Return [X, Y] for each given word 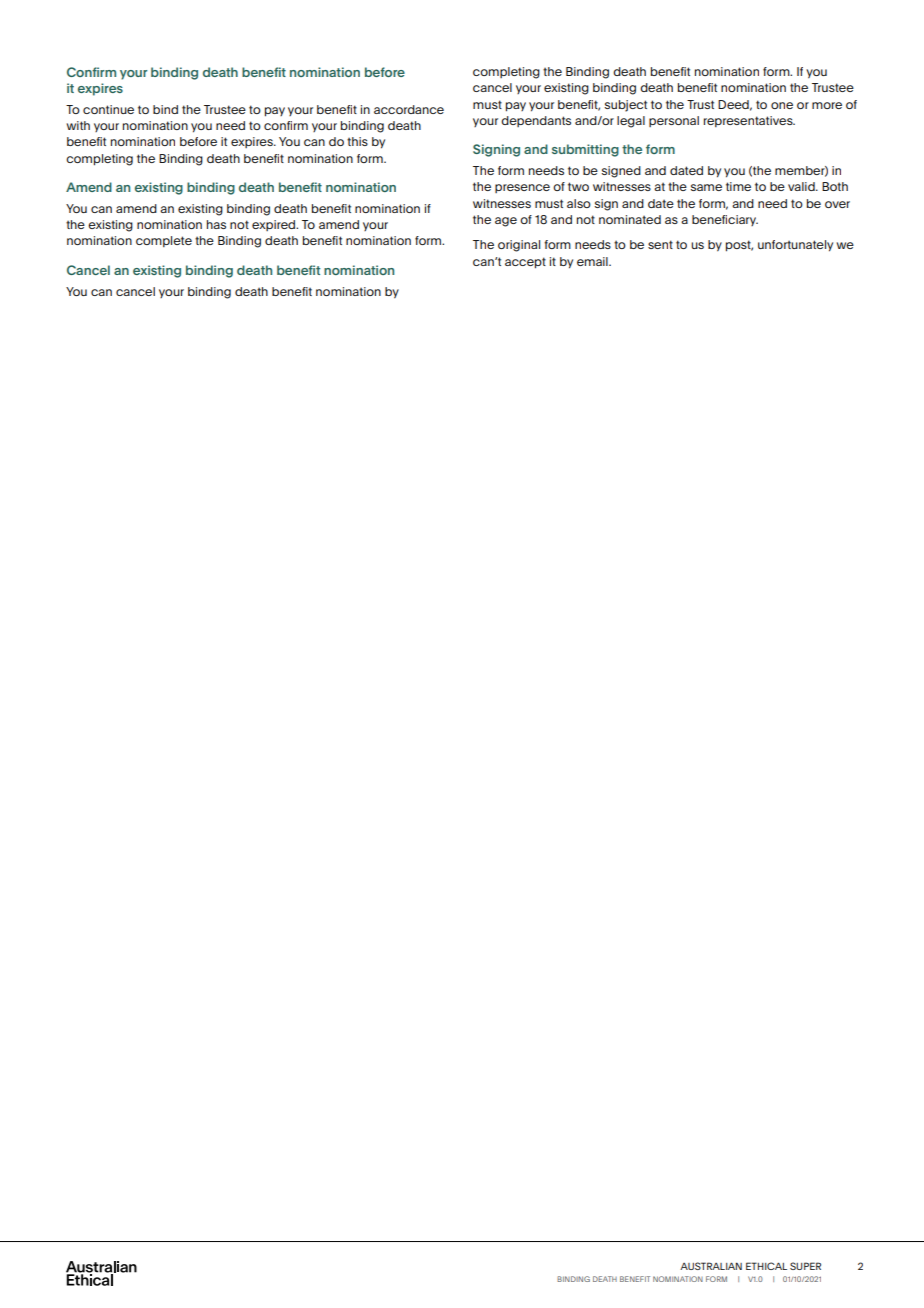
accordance [409, 109]
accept [525, 263]
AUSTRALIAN [711, 1266]
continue [108, 109]
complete [164, 241]
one [782, 105]
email [593, 261]
